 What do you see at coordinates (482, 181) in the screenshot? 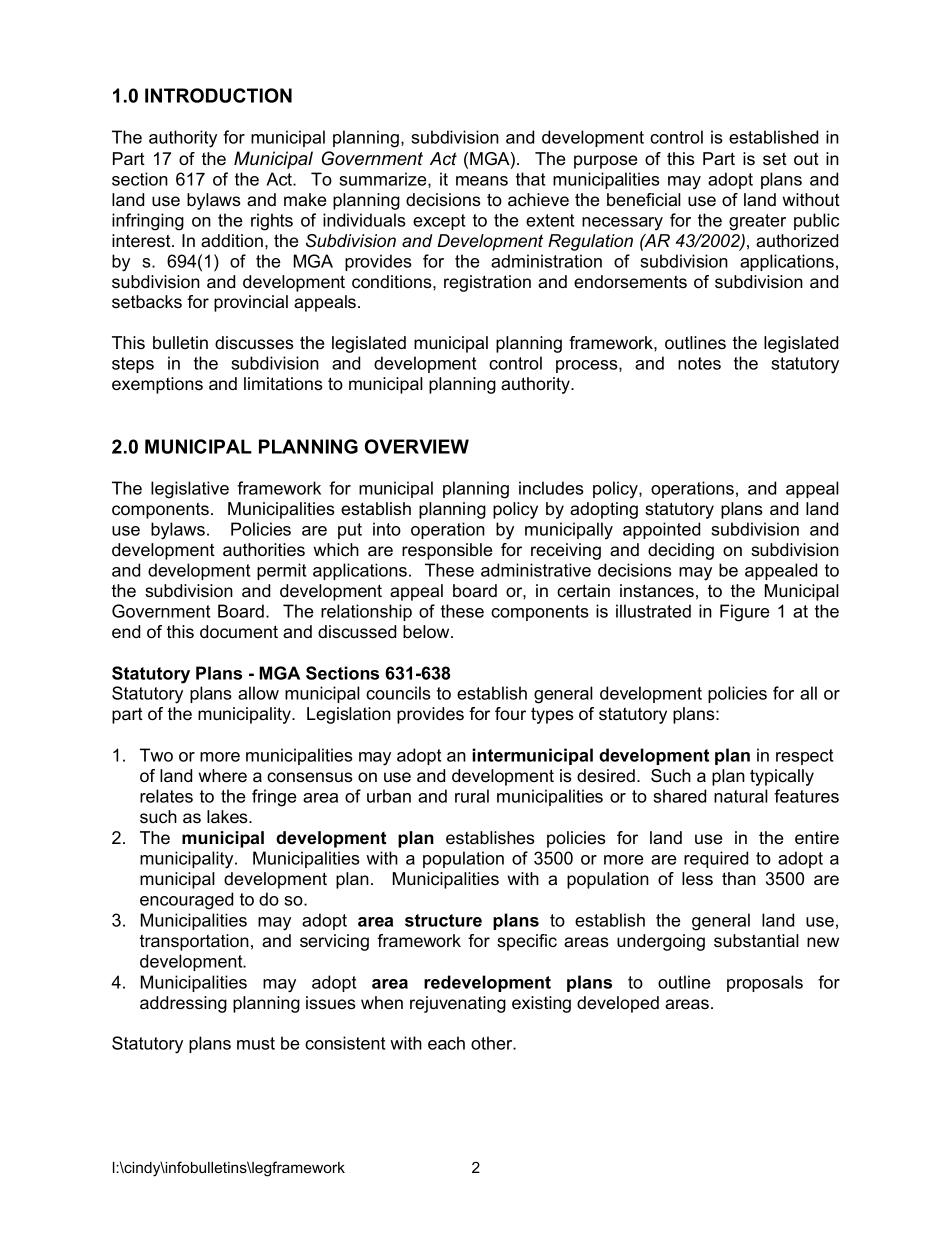
I see `means` at bounding box center [482, 181].
